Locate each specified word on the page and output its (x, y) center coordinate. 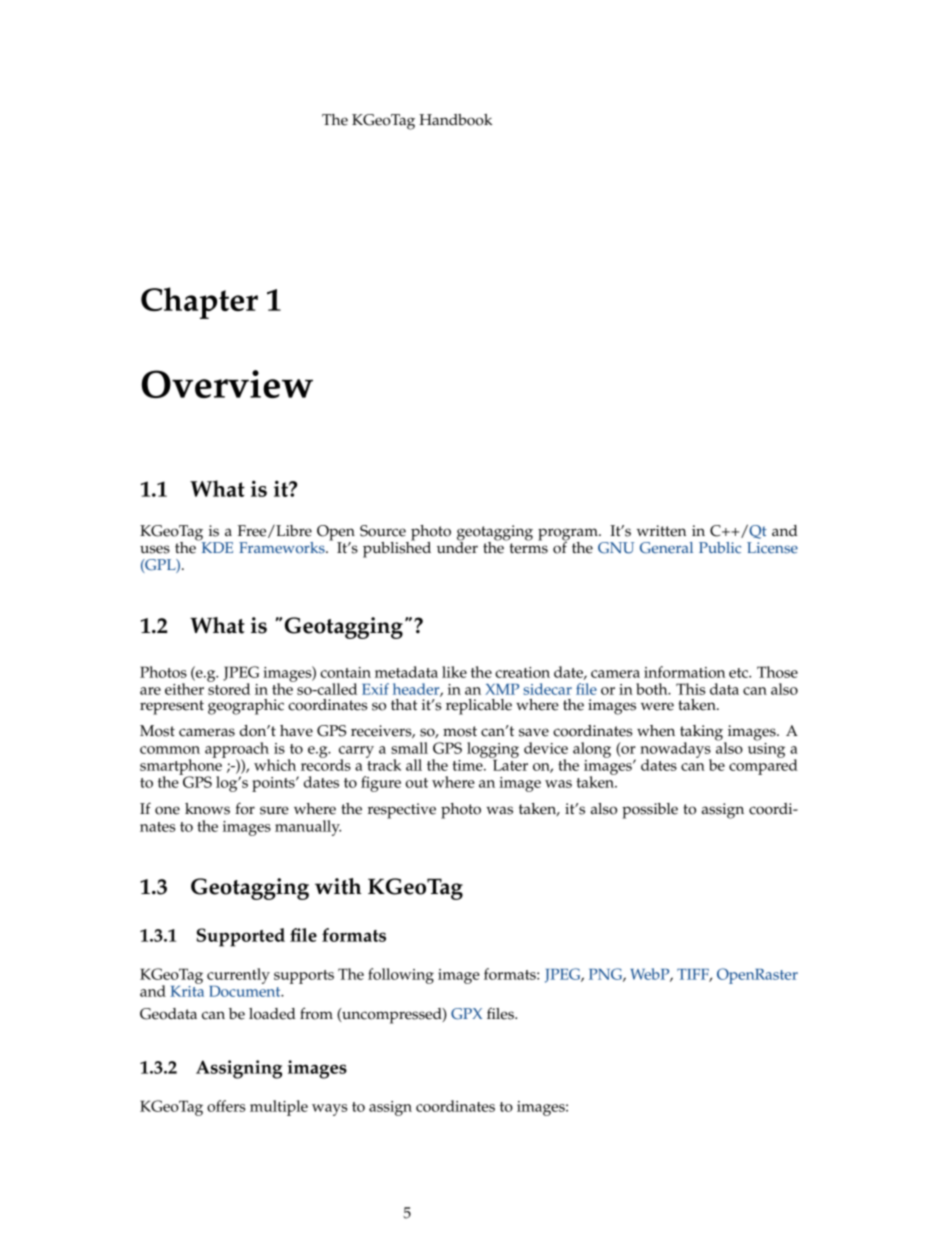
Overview (227, 384)
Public (720, 548)
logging (493, 751)
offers (226, 1106)
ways (330, 1110)
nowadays (676, 751)
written (661, 531)
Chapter (199, 303)
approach (237, 751)
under (457, 546)
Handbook (455, 120)
